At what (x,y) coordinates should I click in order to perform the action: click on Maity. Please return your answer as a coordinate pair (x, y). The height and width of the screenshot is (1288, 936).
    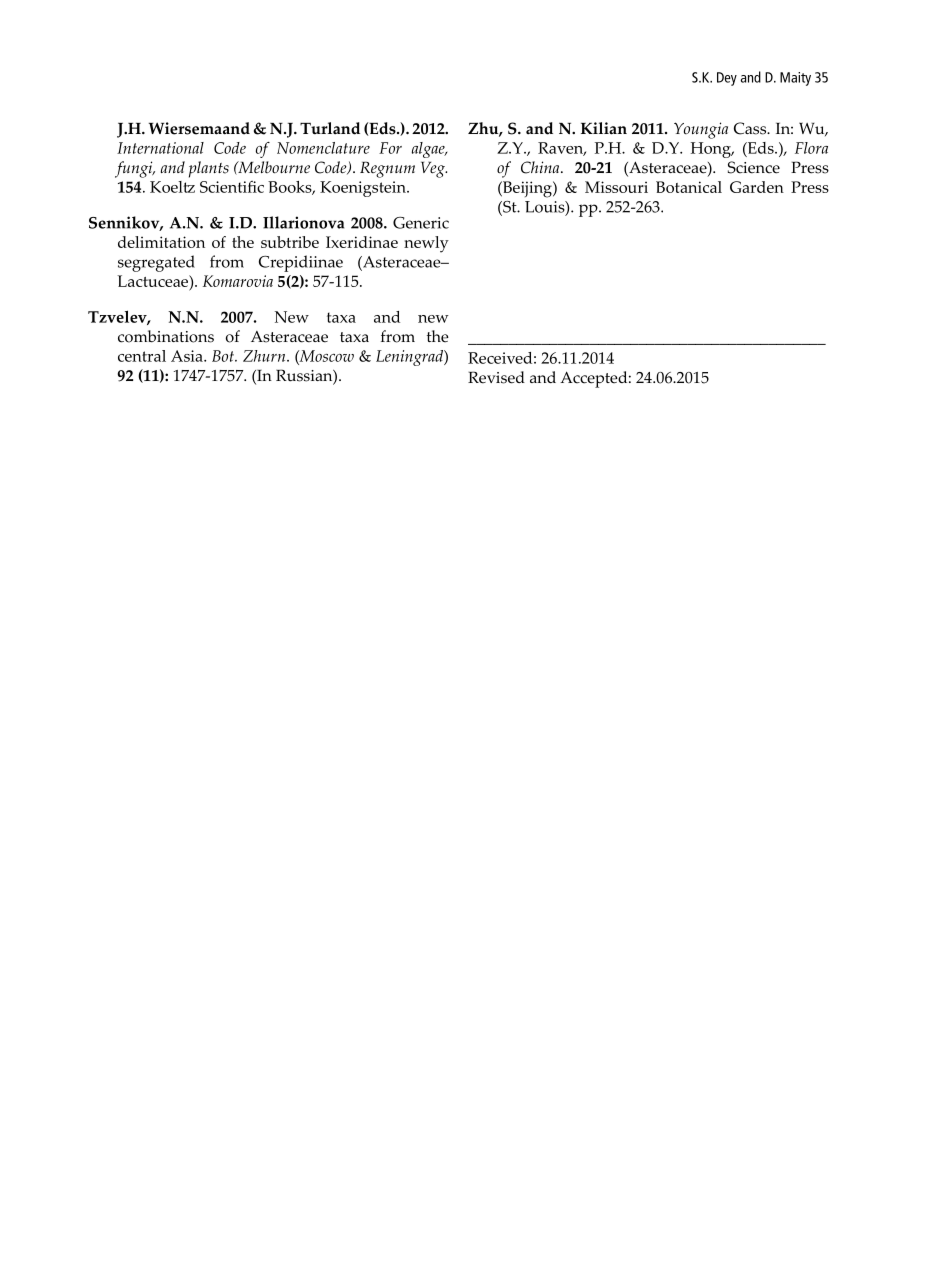
    Looking at the image, I should click on (795, 79).
